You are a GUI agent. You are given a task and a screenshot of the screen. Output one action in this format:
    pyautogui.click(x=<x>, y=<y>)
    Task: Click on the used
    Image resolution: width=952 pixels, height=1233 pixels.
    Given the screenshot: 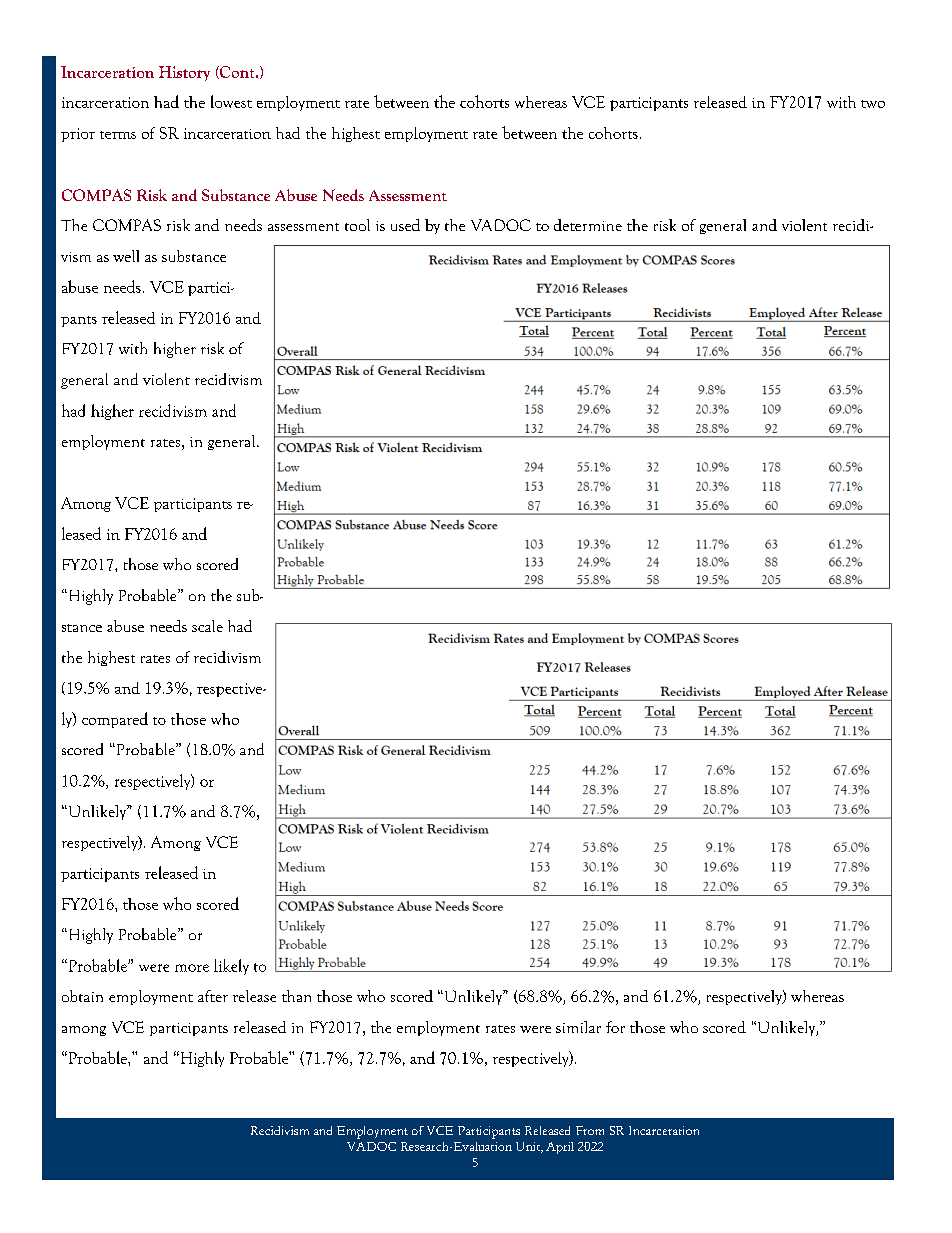 What is the action you would take?
    pyautogui.click(x=405, y=225)
